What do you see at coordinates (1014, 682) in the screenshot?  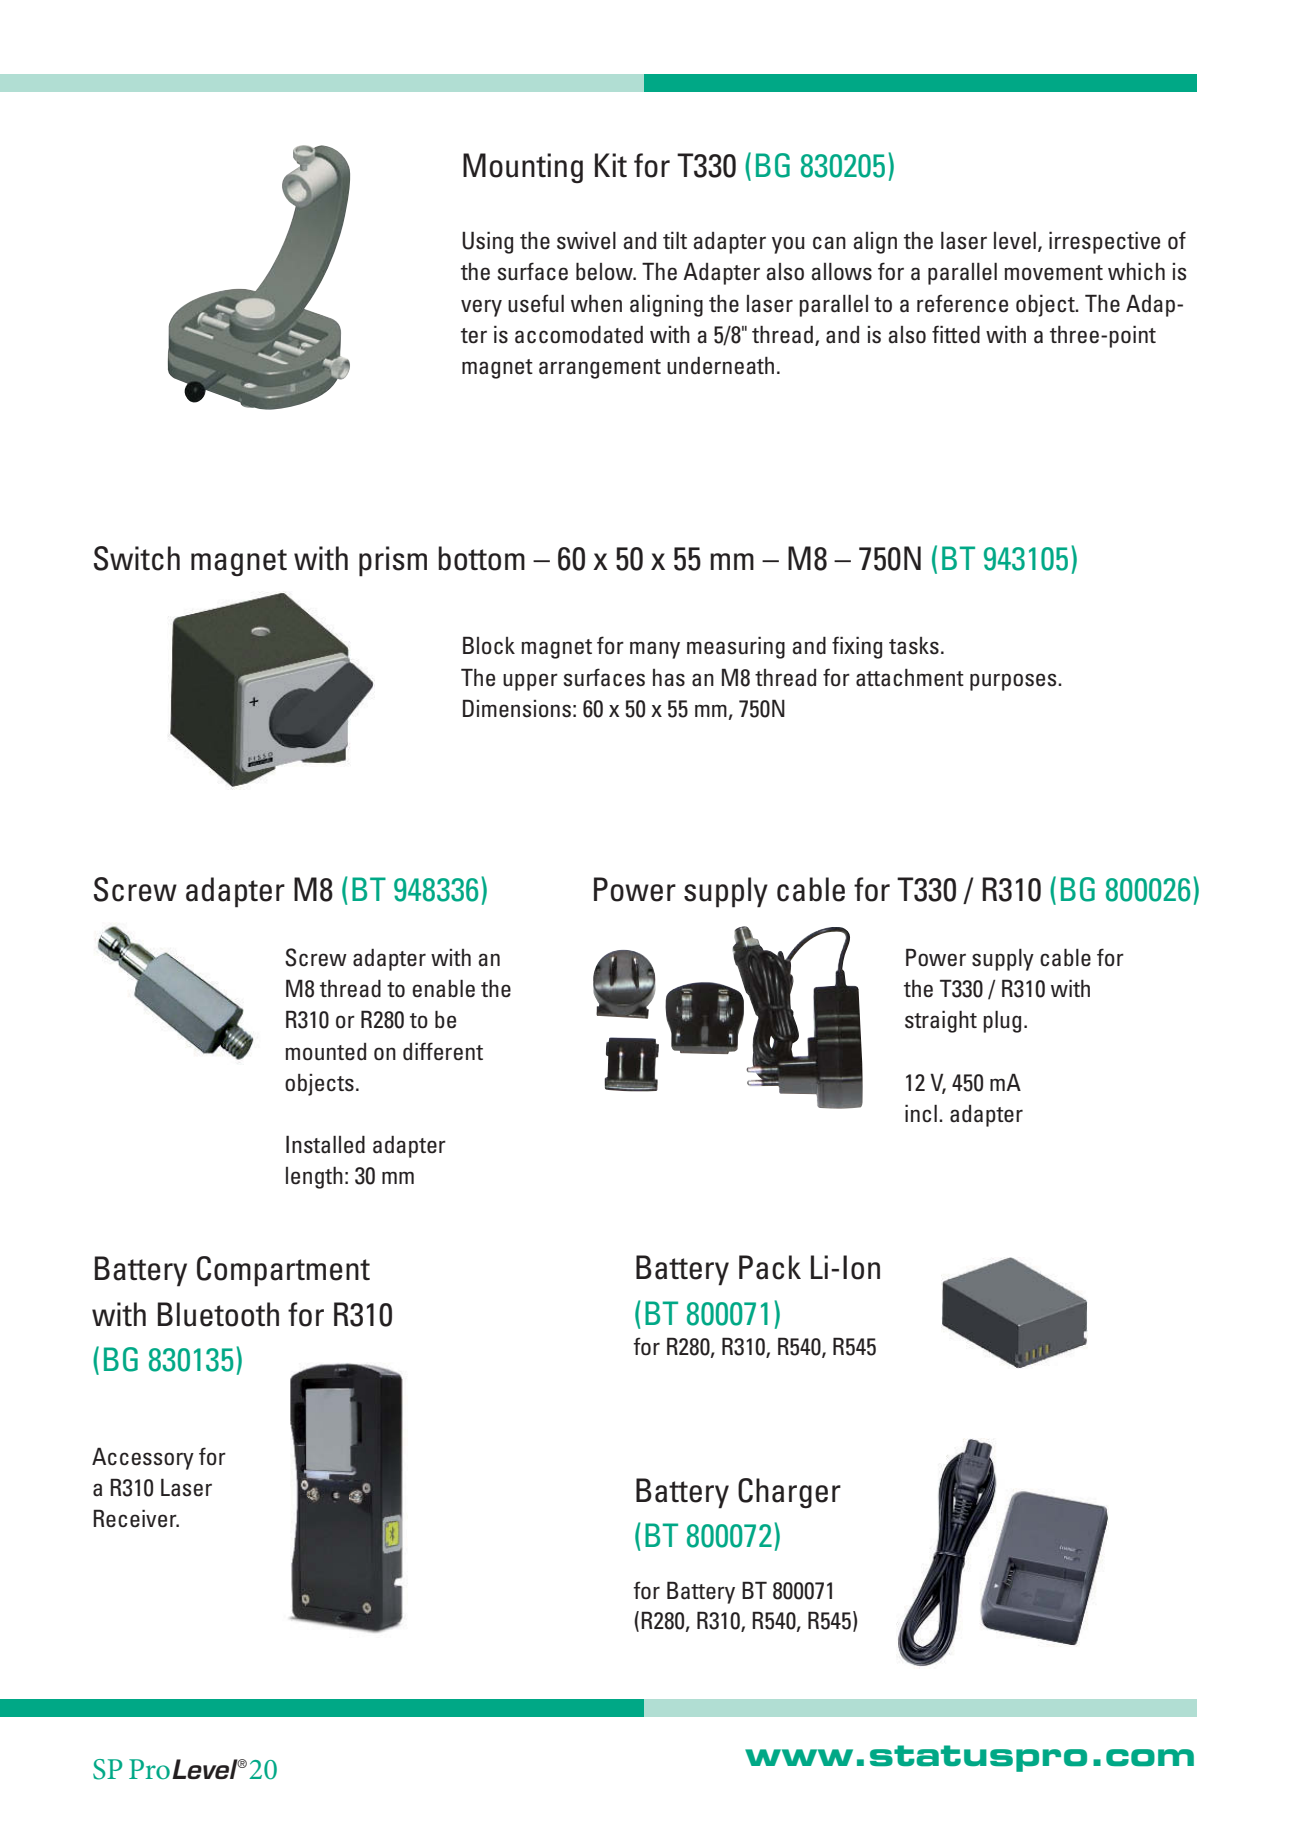 I see `purposes` at bounding box center [1014, 682].
